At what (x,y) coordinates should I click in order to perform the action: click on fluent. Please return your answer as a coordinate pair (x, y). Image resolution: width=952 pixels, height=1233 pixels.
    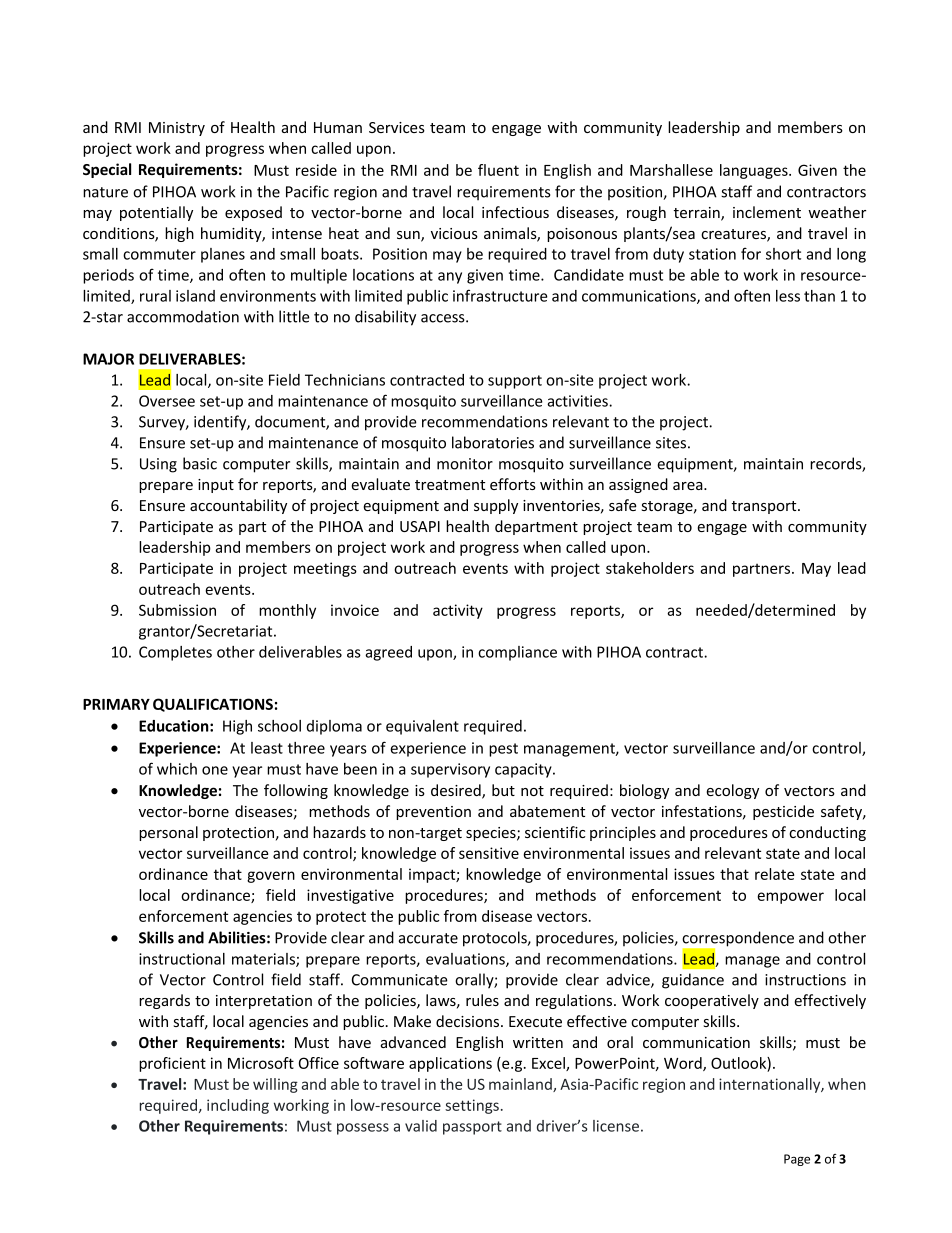
    Looking at the image, I should click on (498, 170).
